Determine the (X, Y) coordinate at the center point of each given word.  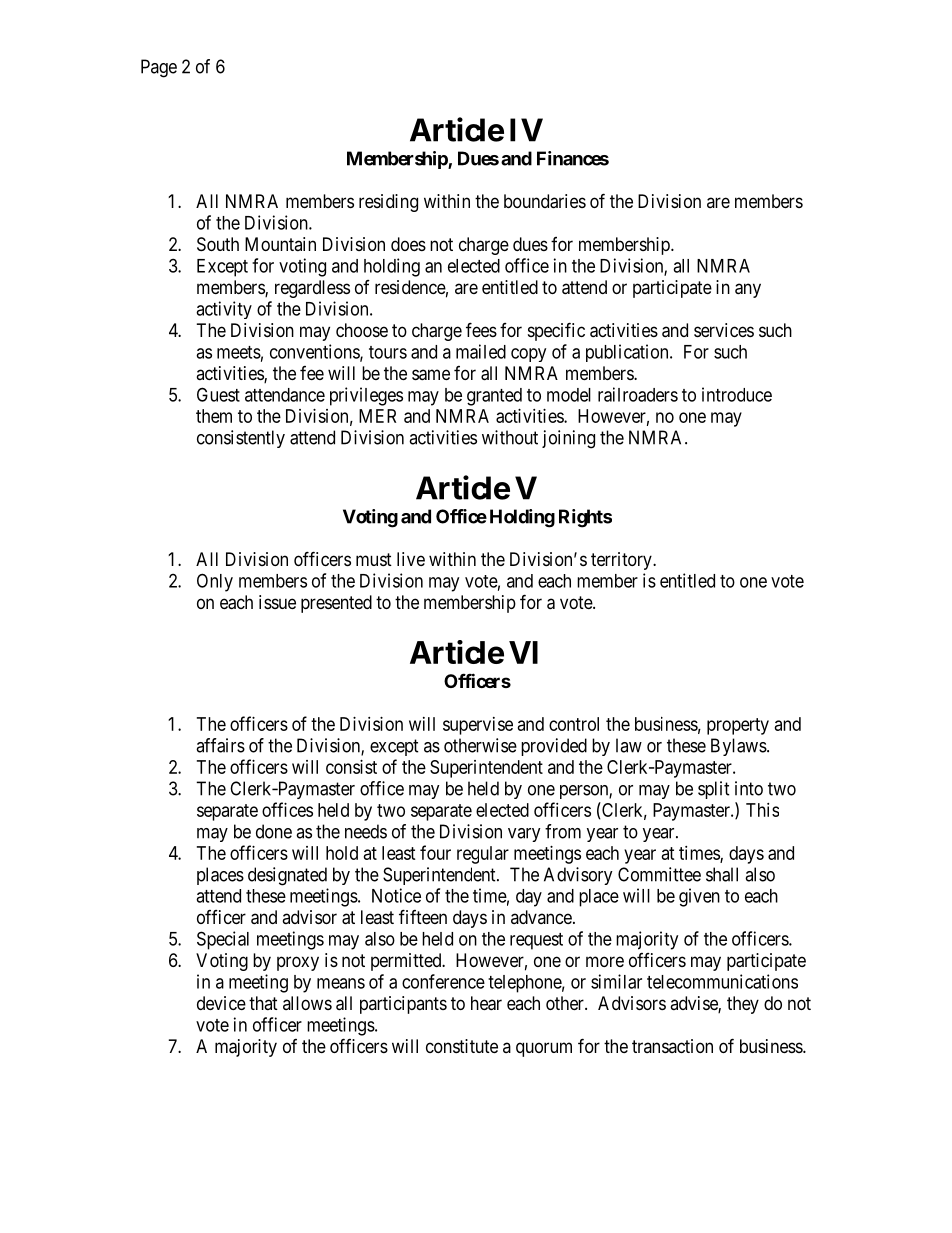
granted (494, 397)
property (738, 726)
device (221, 1003)
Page (159, 68)
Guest (218, 394)
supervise (478, 726)
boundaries (545, 201)
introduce (737, 394)
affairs (220, 745)
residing (388, 203)
